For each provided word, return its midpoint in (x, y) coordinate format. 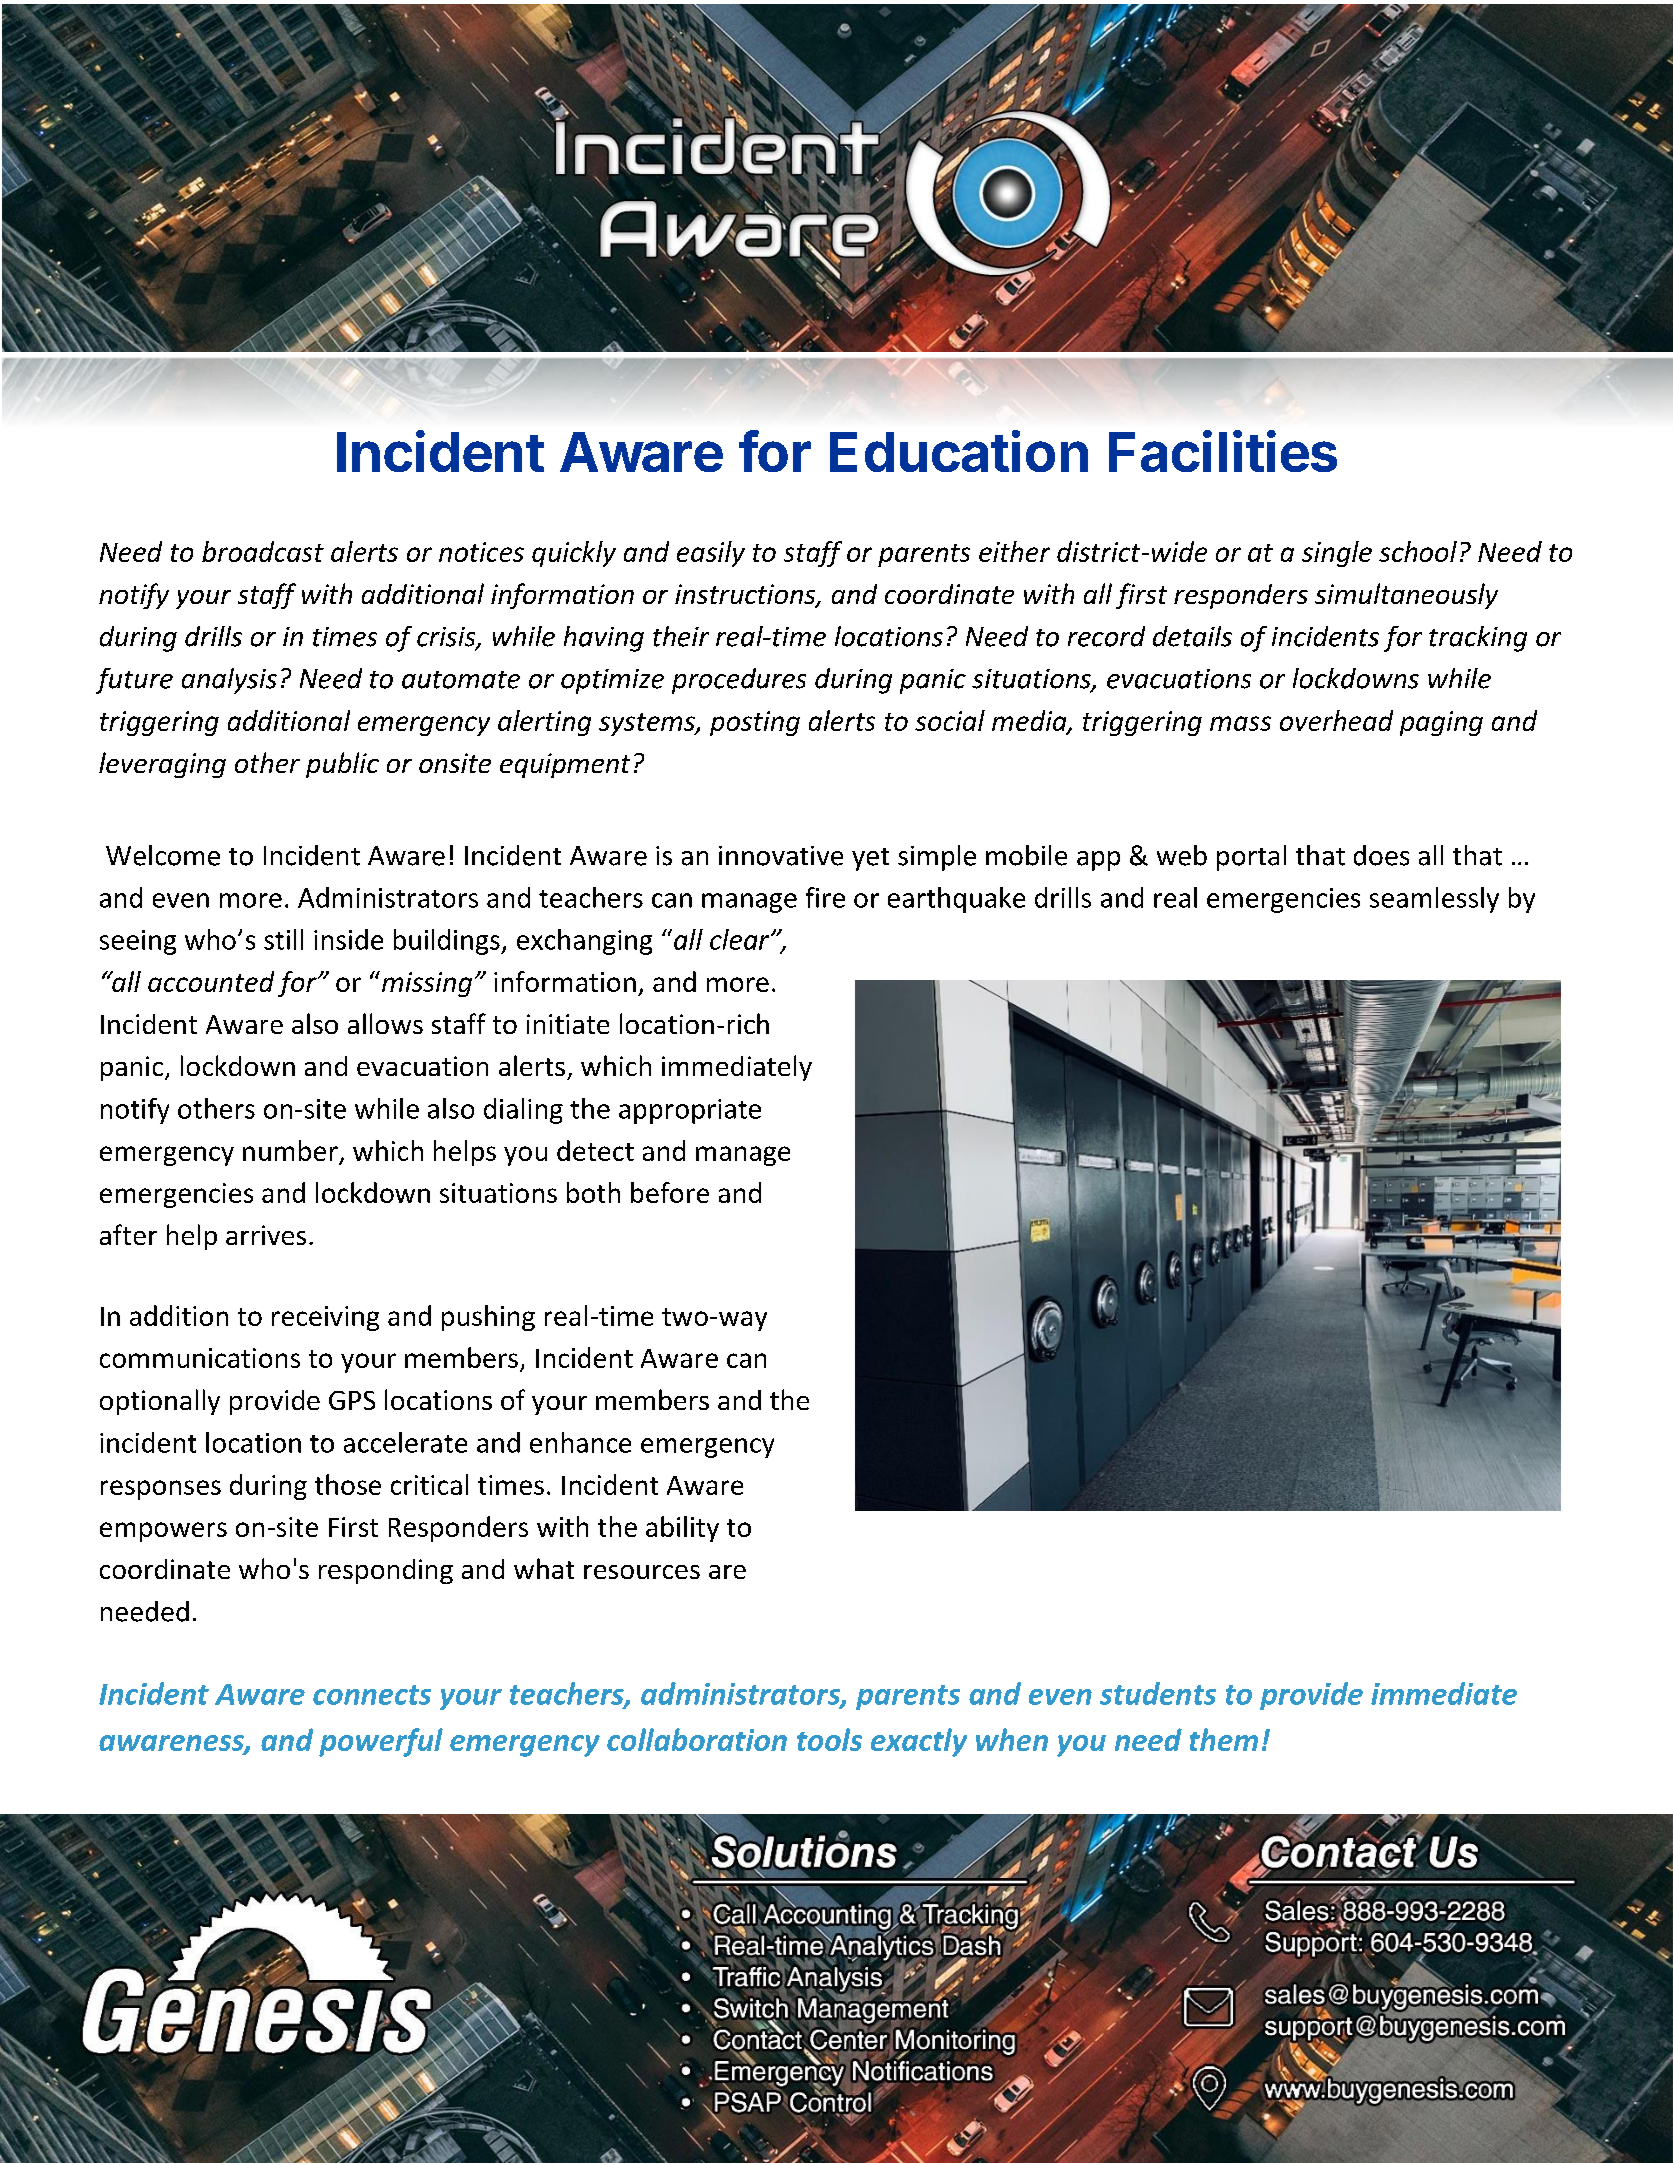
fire (825, 897)
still (283, 939)
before (670, 1192)
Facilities (1223, 451)
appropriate (690, 1111)
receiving (325, 1318)
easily (711, 554)
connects (372, 1695)
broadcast (263, 551)
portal (1251, 858)
